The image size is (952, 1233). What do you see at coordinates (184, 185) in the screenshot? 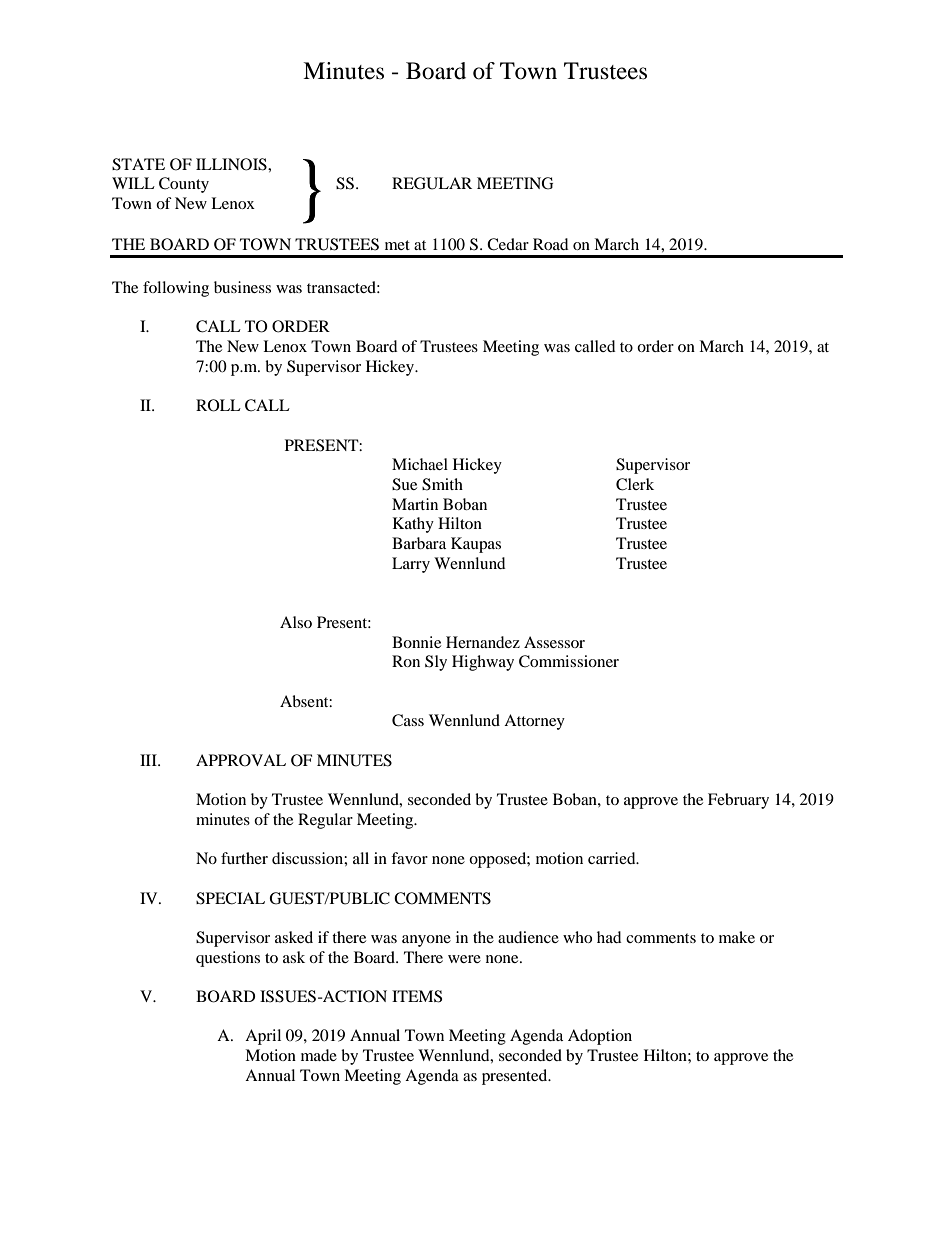
I see `County` at bounding box center [184, 185].
